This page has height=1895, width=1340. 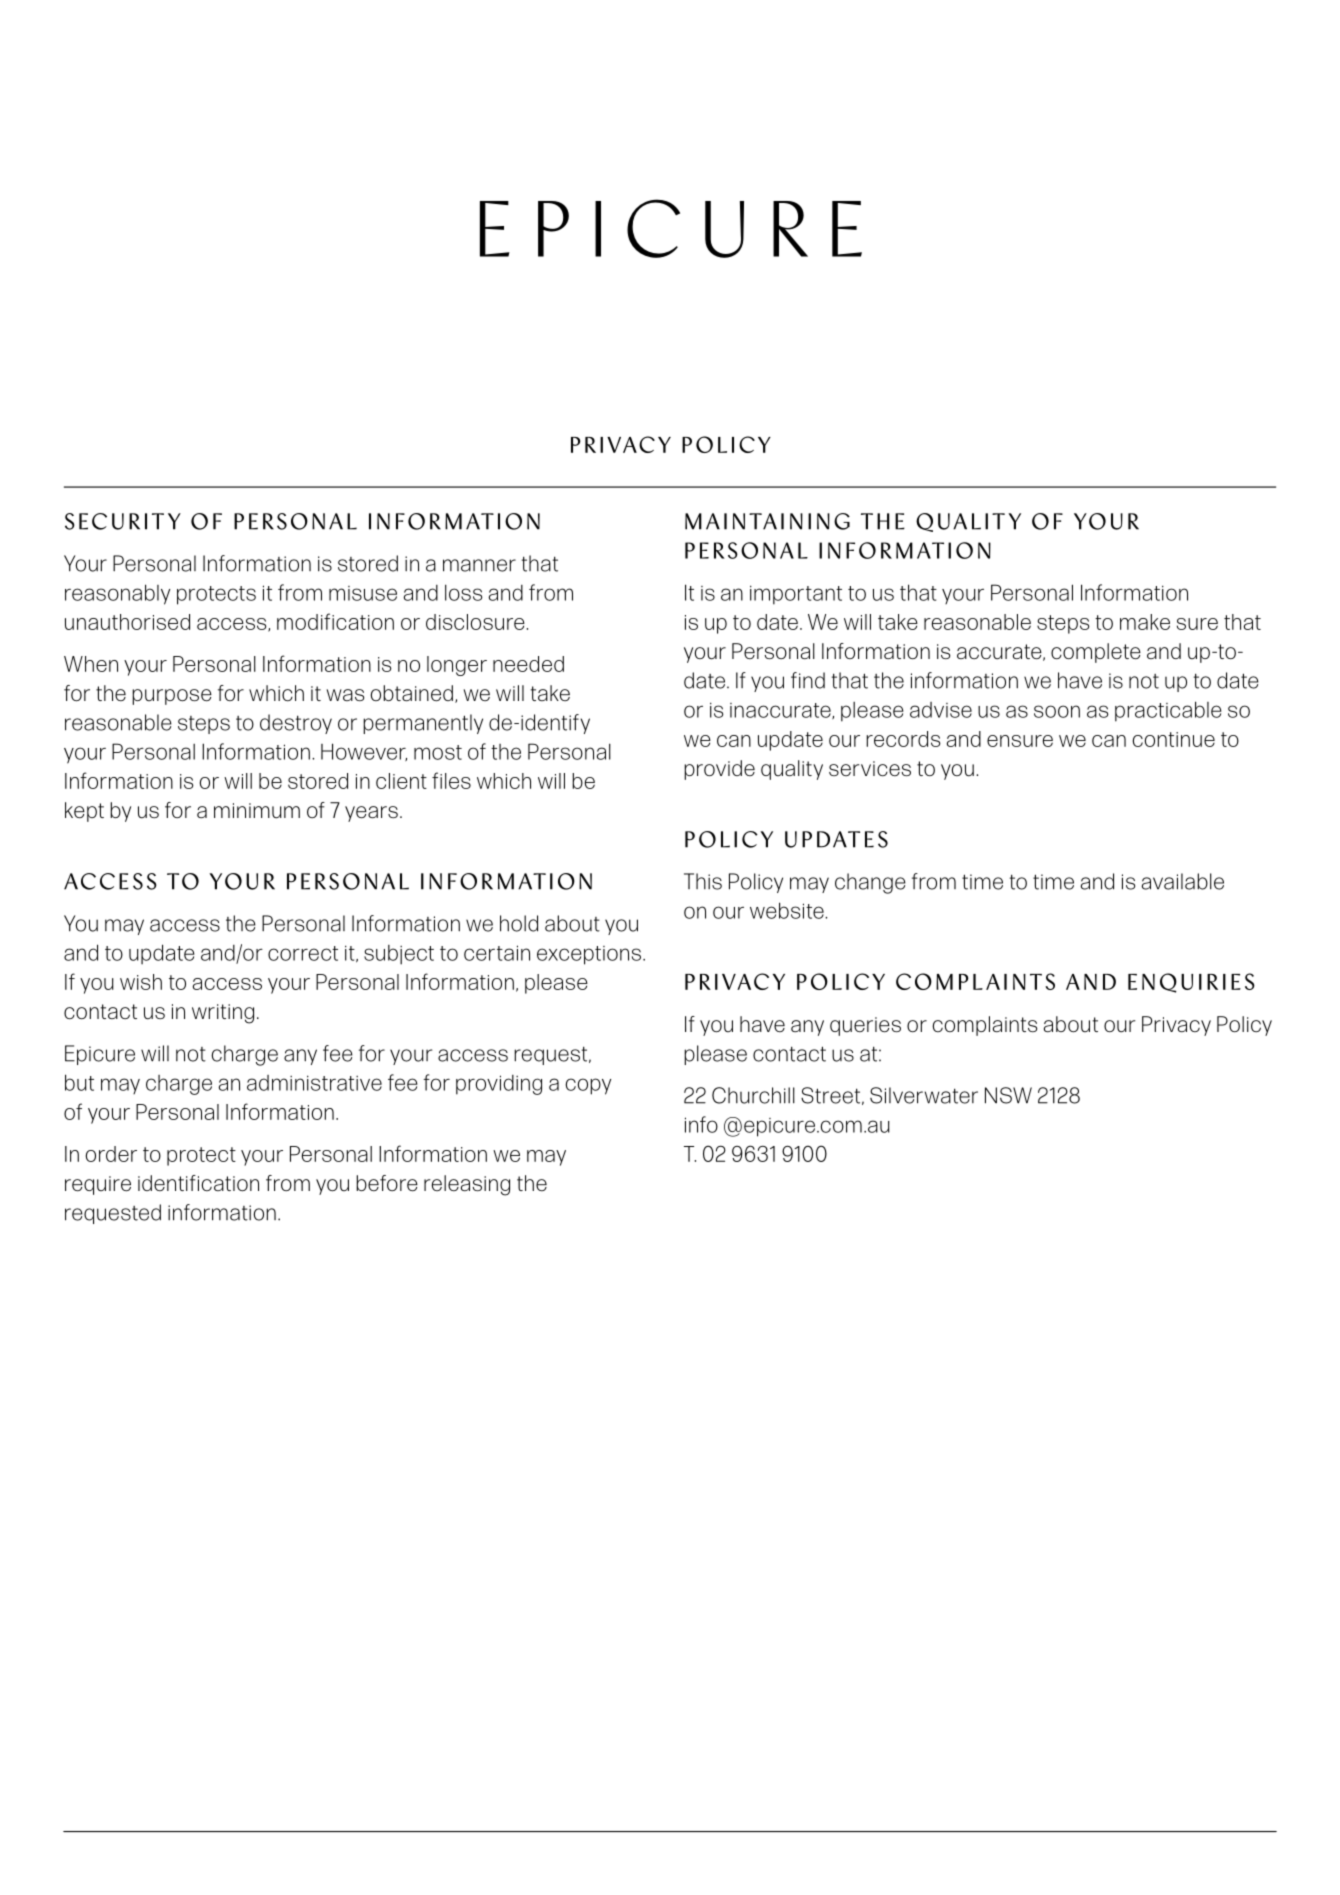 I want to click on services, so click(x=870, y=769).
